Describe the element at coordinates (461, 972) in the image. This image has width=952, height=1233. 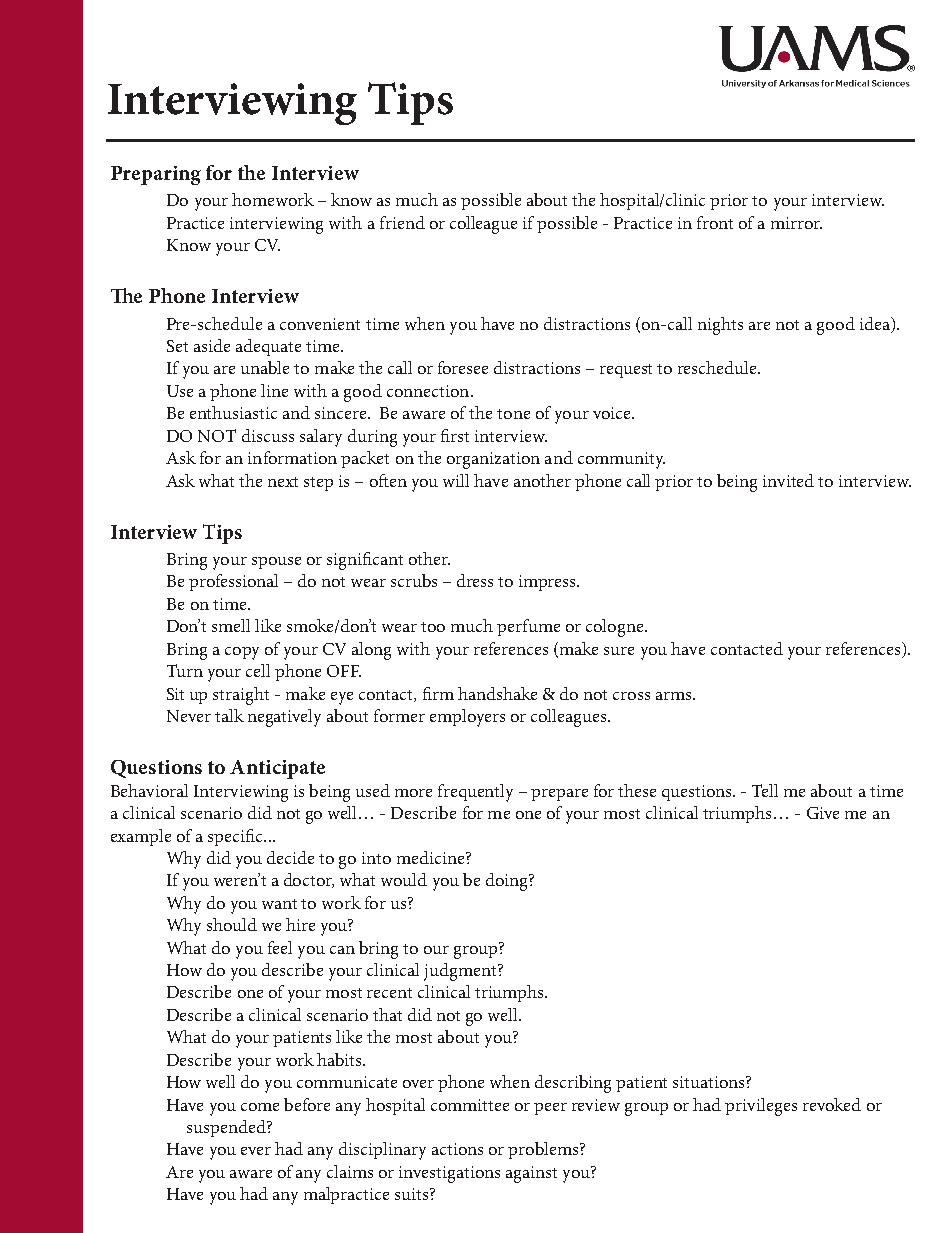
I see `judgment` at that location.
